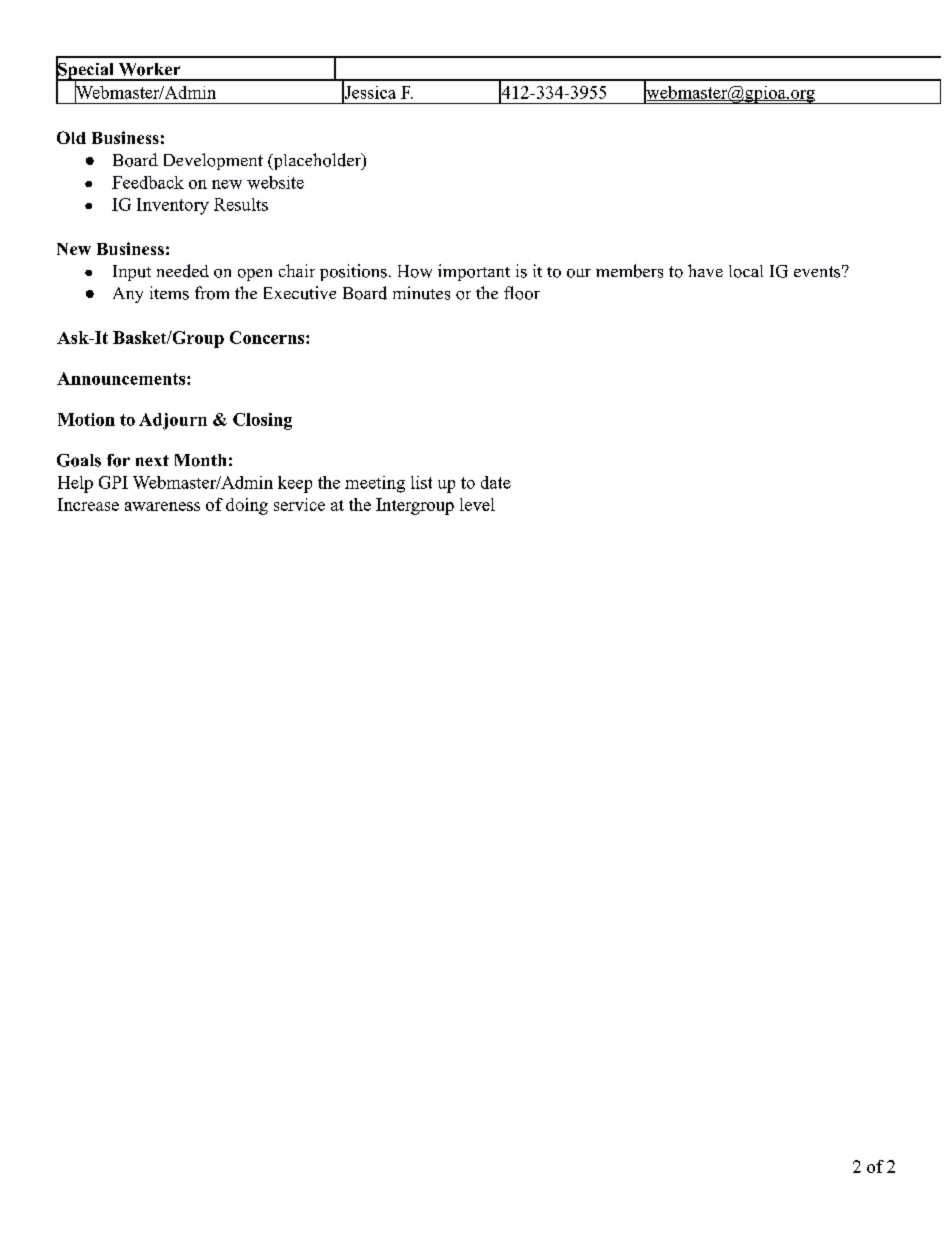 The image size is (952, 1233). What do you see at coordinates (149, 69) in the page?
I see `Worker` at bounding box center [149, 69].
